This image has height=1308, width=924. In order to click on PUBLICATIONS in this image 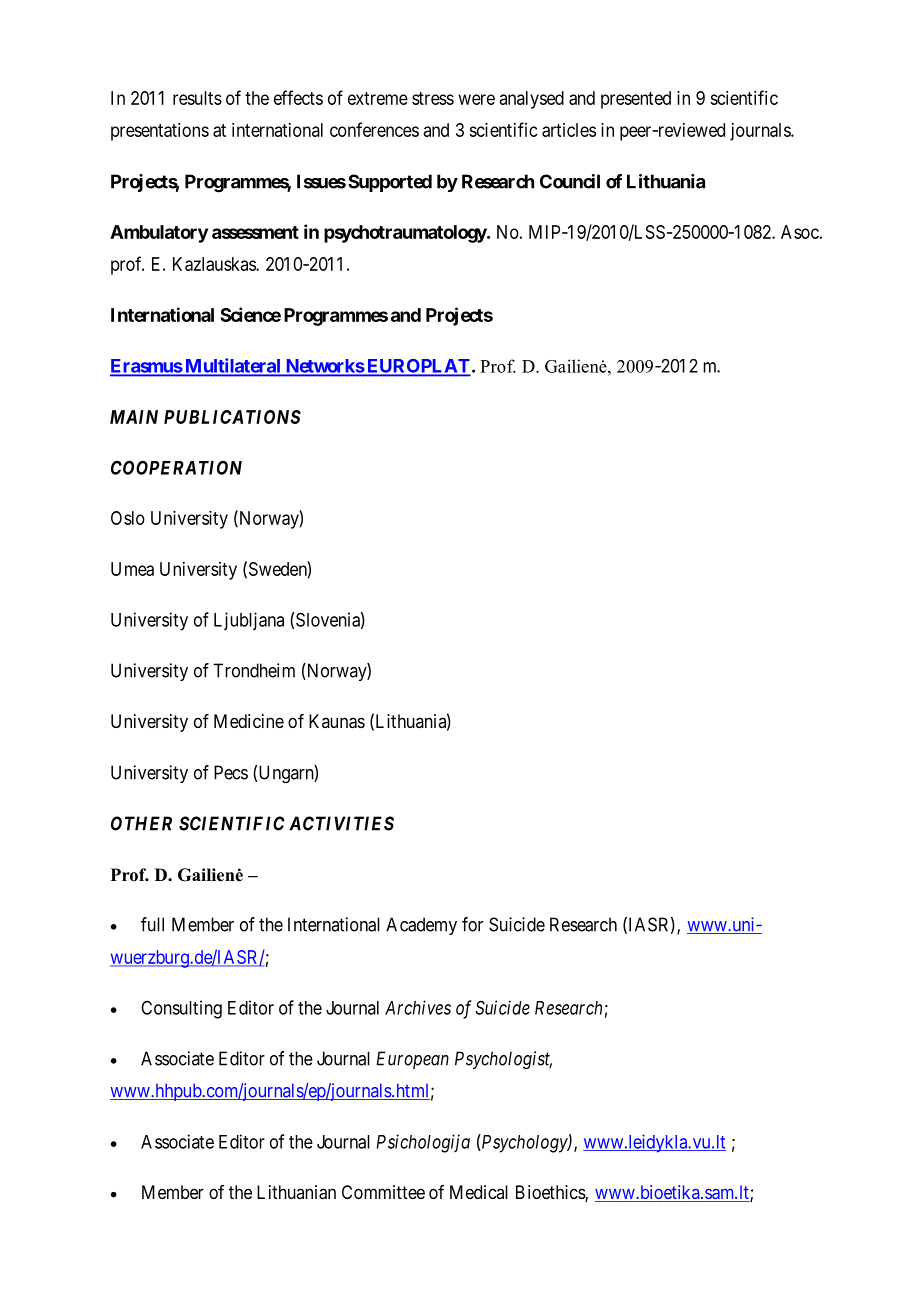, I will do `click(232, 417)`.
